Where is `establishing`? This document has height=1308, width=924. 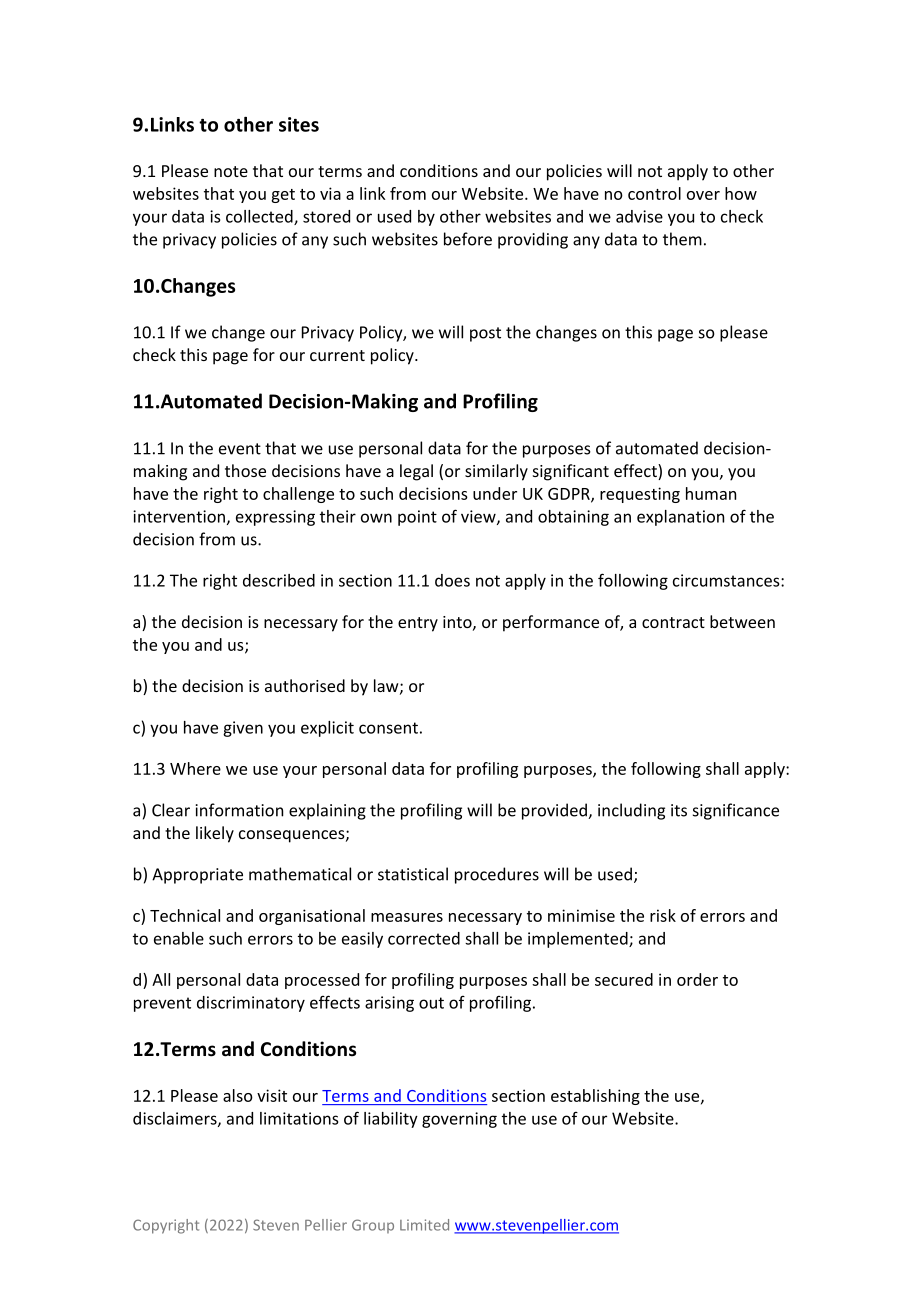
establishing is located at coordinates (595, 1097).
